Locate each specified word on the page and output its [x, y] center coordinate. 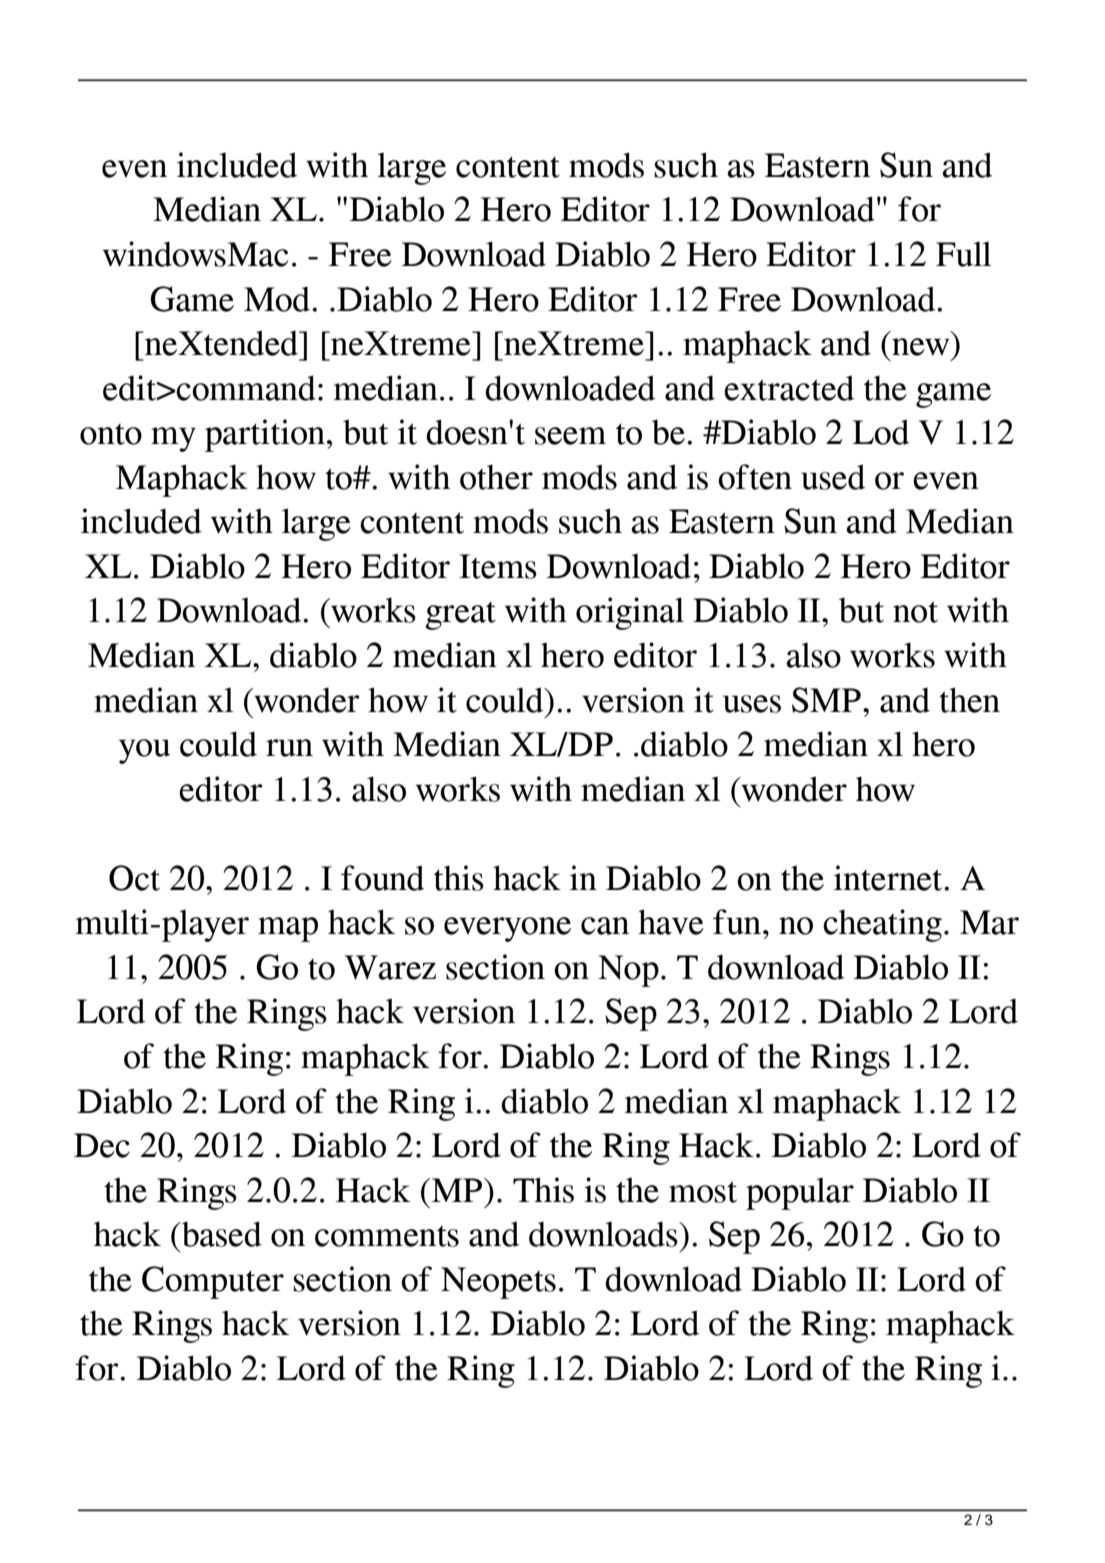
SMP [826, 700]
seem [570, 436]
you [144, 751]
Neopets [498, 1283]
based [221, 1234]
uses [752, 704]
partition [265, 435]
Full [963, 254]
